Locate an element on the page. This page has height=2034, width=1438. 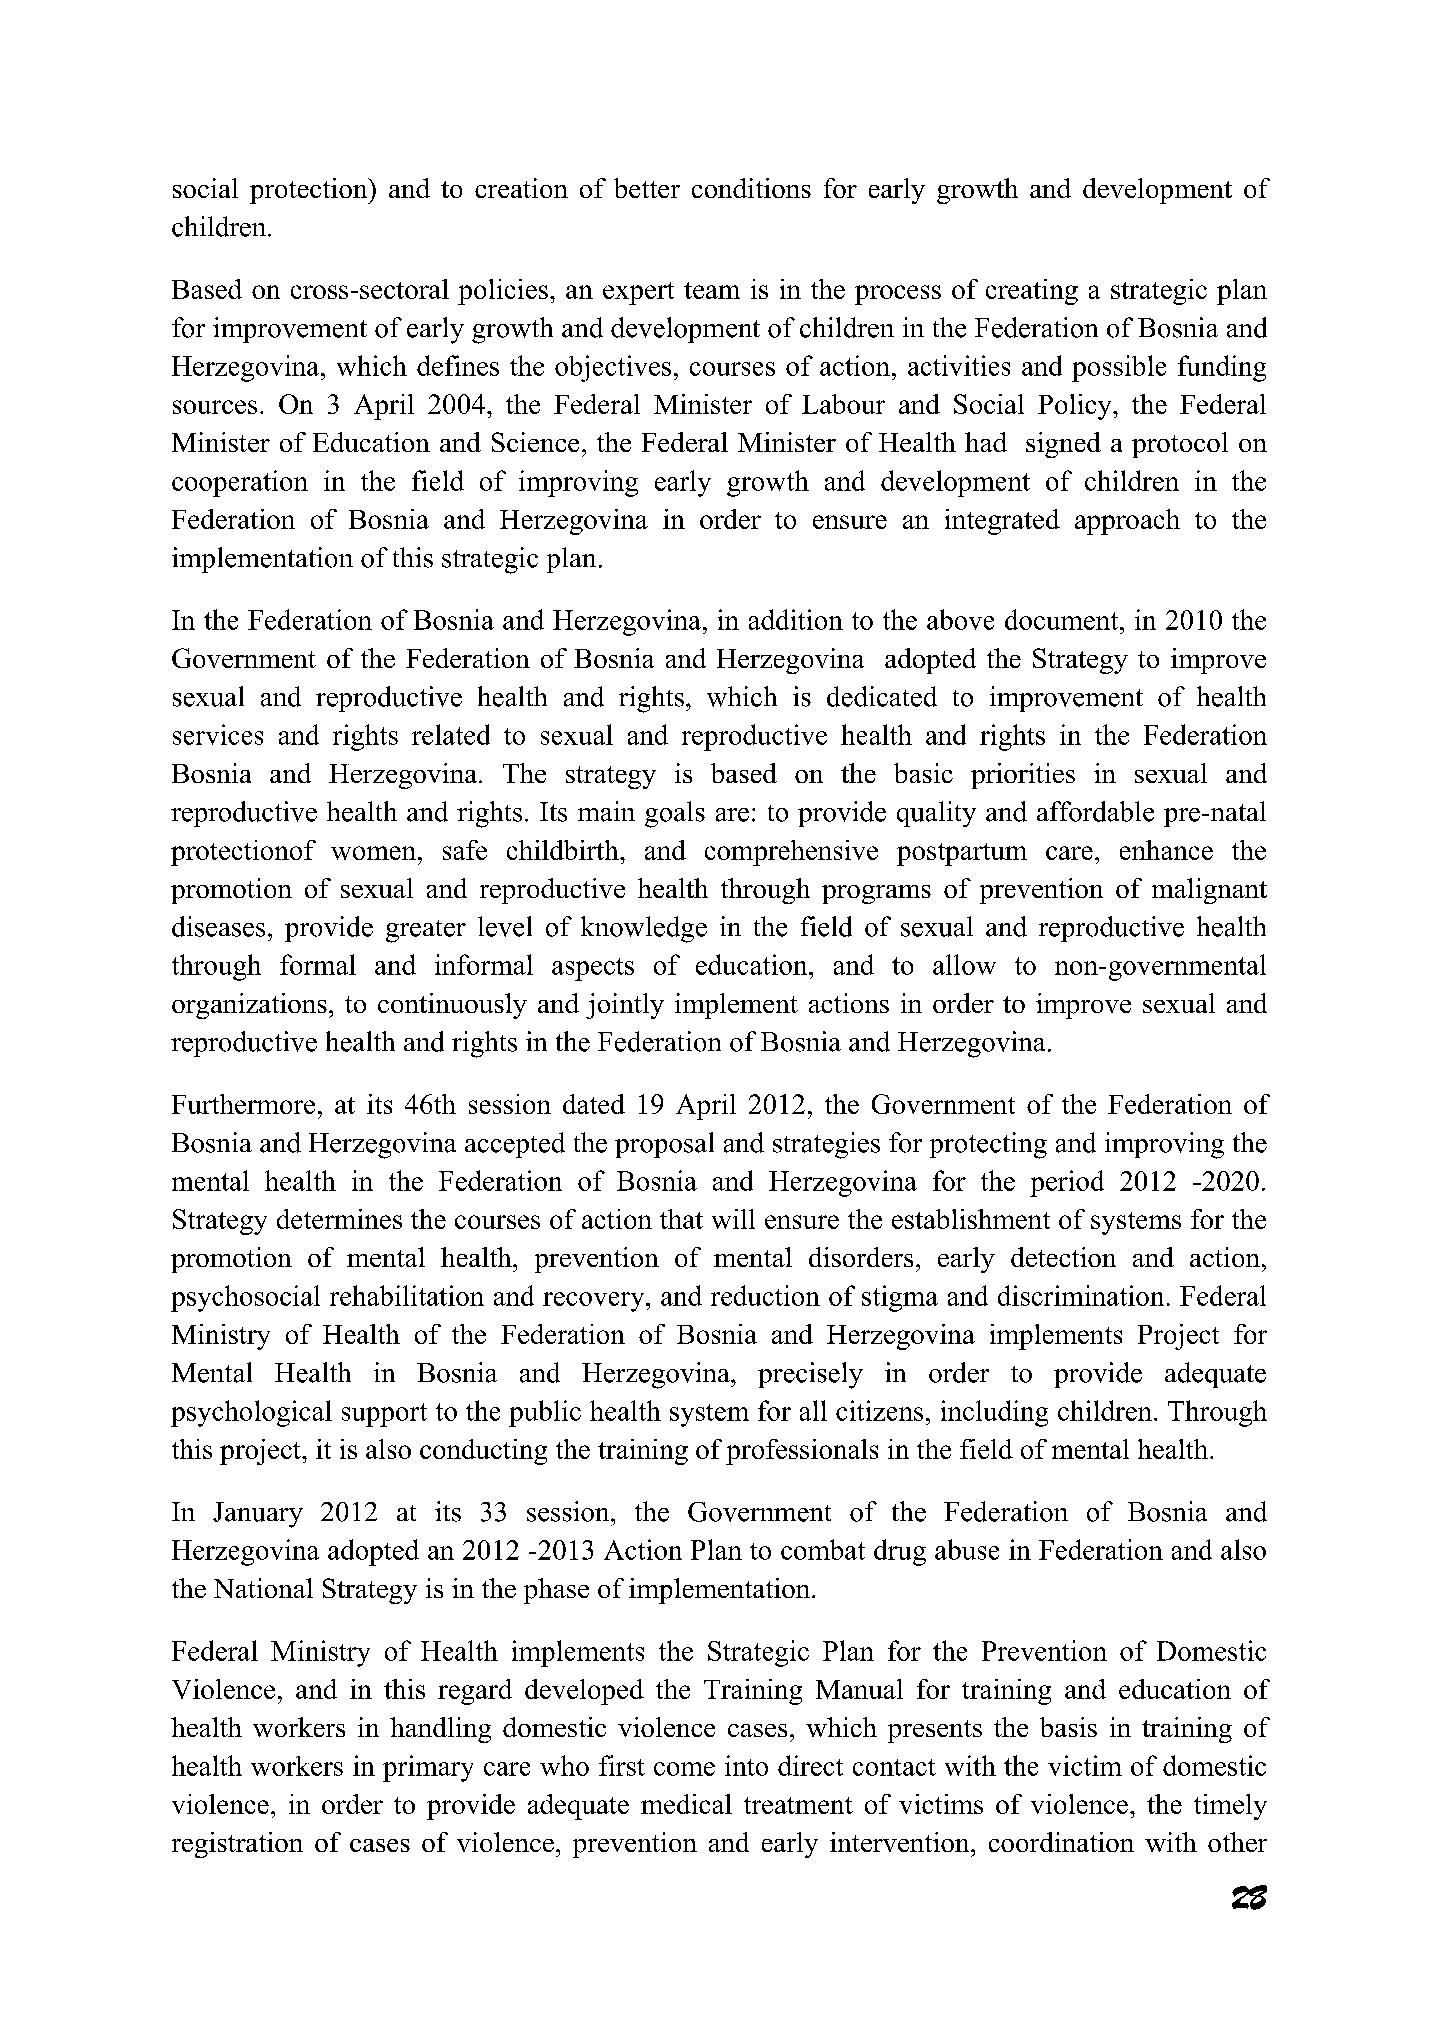
policies is located at coordinates (503, 292).
